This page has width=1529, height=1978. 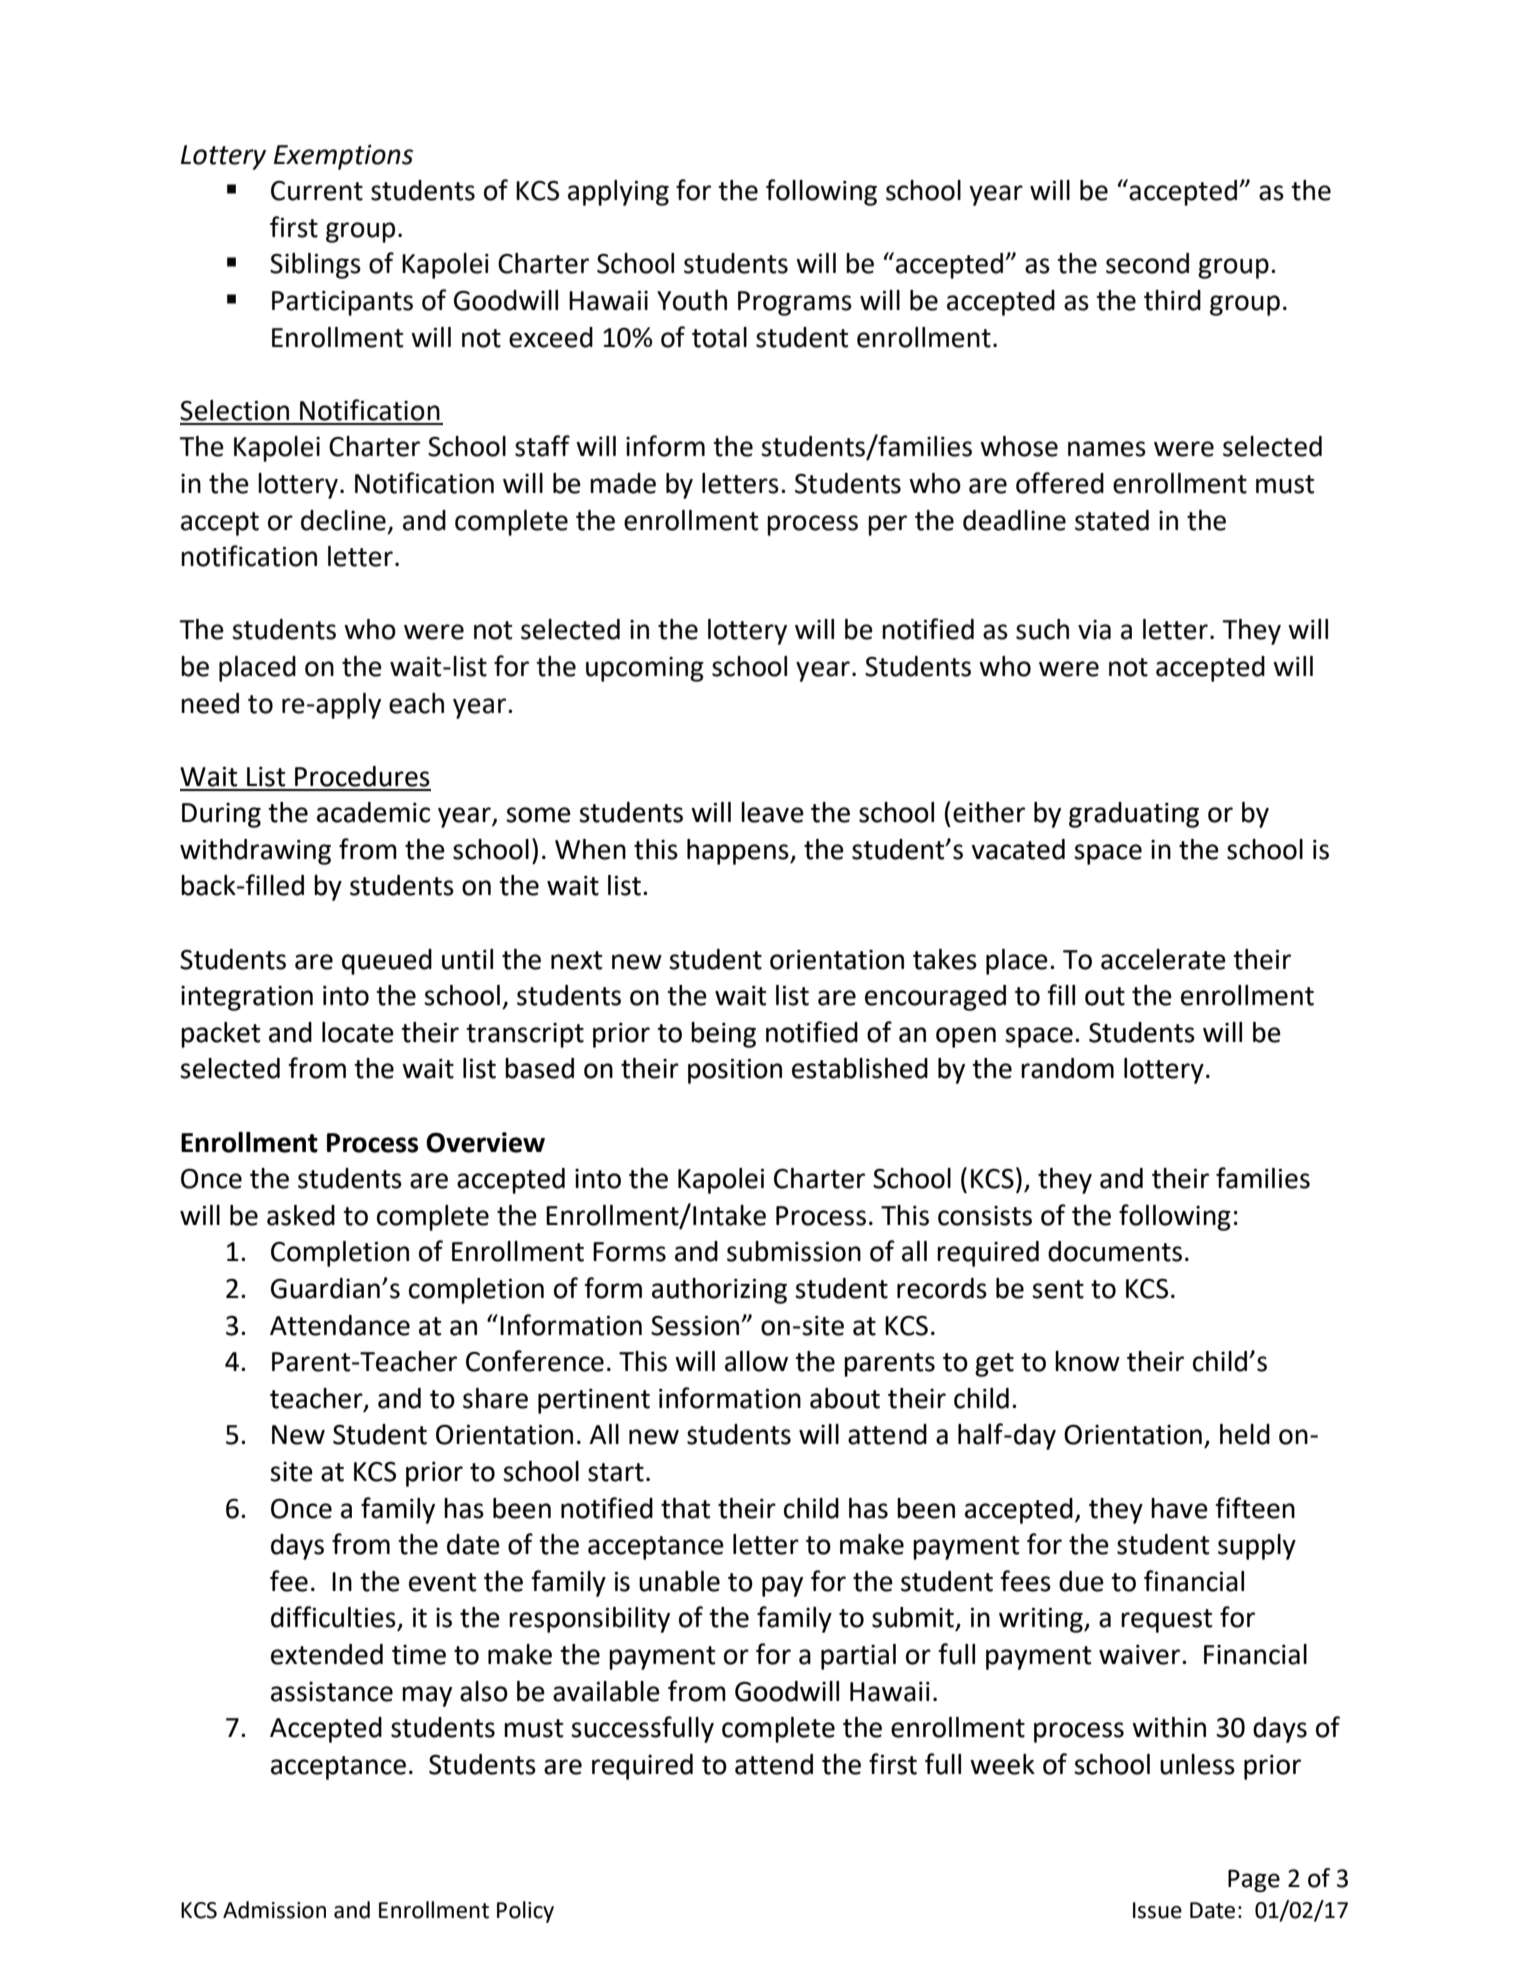 What do you see at coordinates (645, 669) in the page?
I see `upcoming` at bounding box center [645, 669].
